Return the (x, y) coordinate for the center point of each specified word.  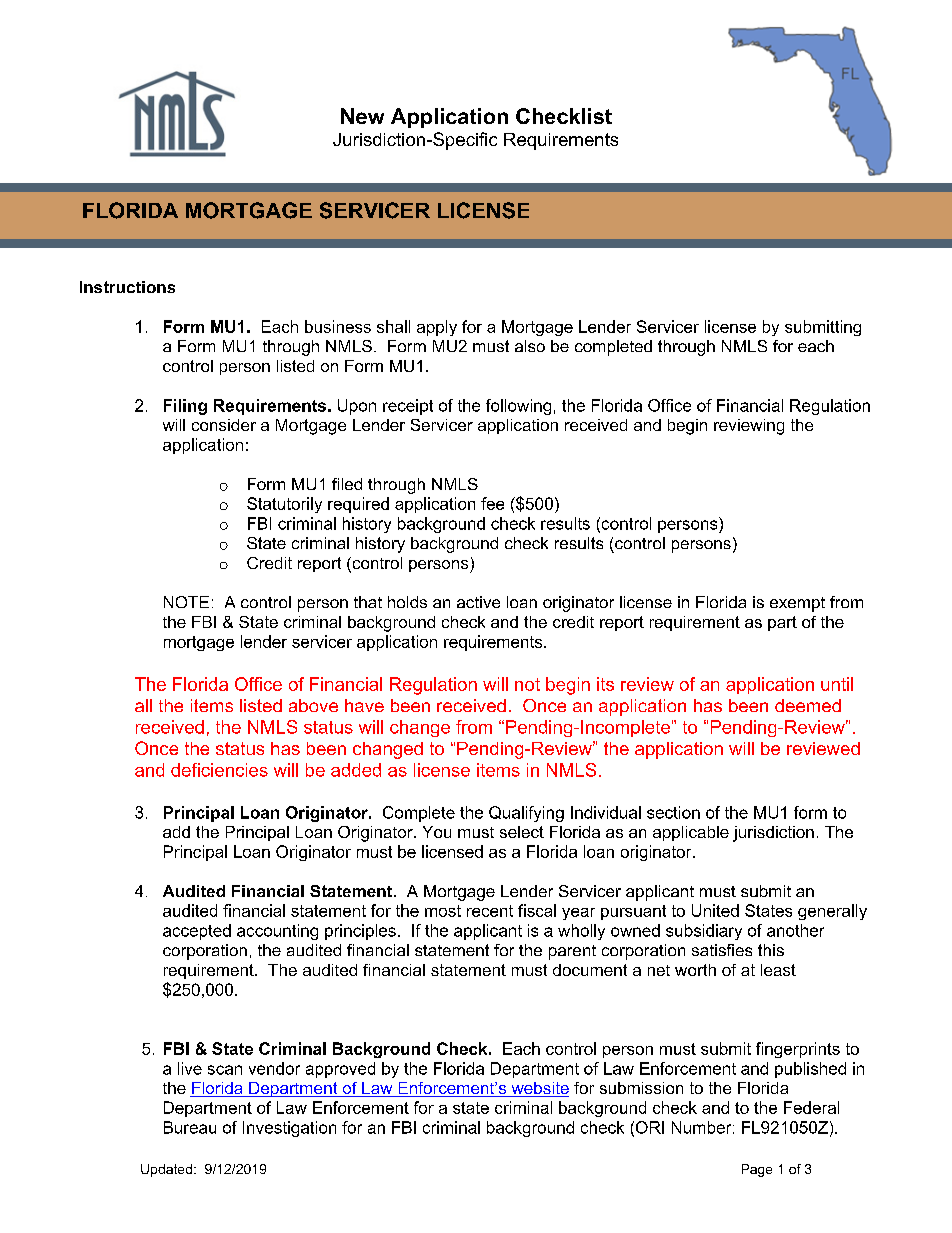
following (518, 407)
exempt (797, 604)
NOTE (186, 602)
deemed (808, 705)
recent (490, 911)
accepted (197, 932)
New (362, 116)
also (530, 346)
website (539, 1089)
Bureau (190, 1127)
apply (437, 328)
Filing (185, 407)
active (478, 602)
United (715, 910)
